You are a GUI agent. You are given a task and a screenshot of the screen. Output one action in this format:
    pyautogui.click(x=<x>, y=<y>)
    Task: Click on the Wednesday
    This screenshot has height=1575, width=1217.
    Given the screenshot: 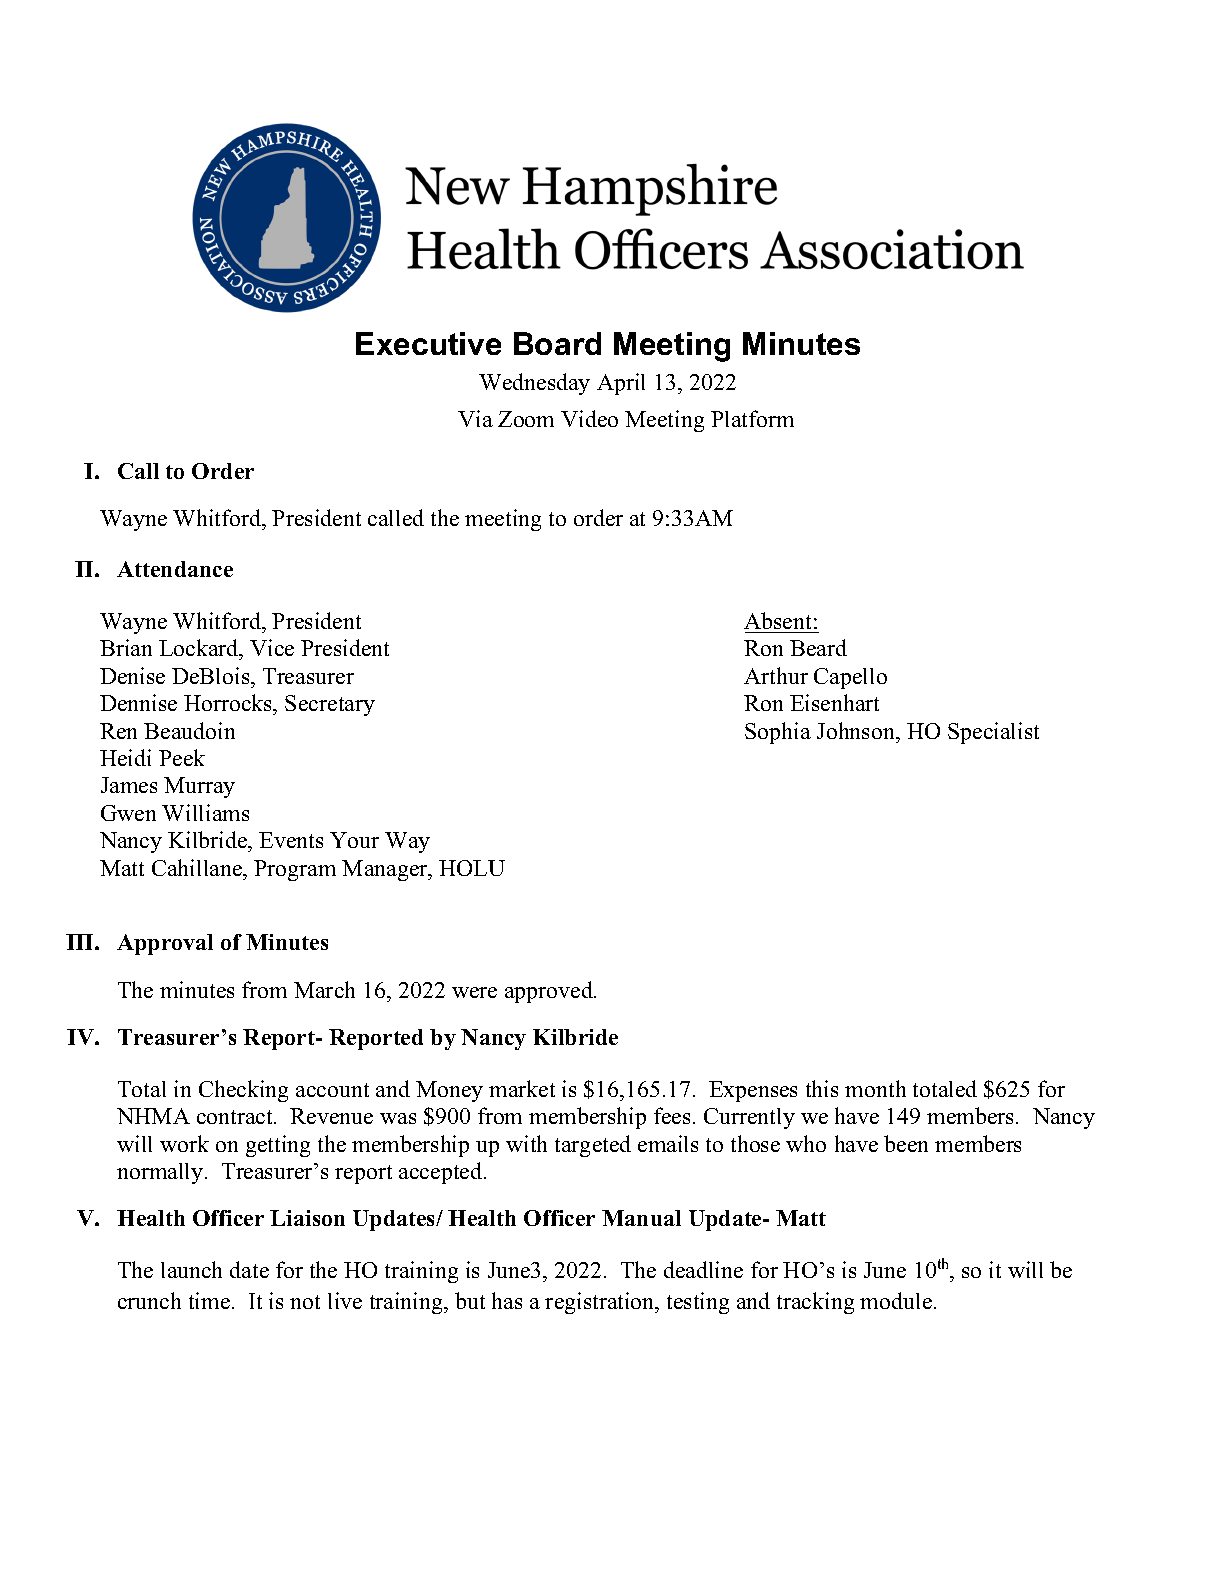 What is the action you would take?
    pyautogui.click(x=534, y=384)
